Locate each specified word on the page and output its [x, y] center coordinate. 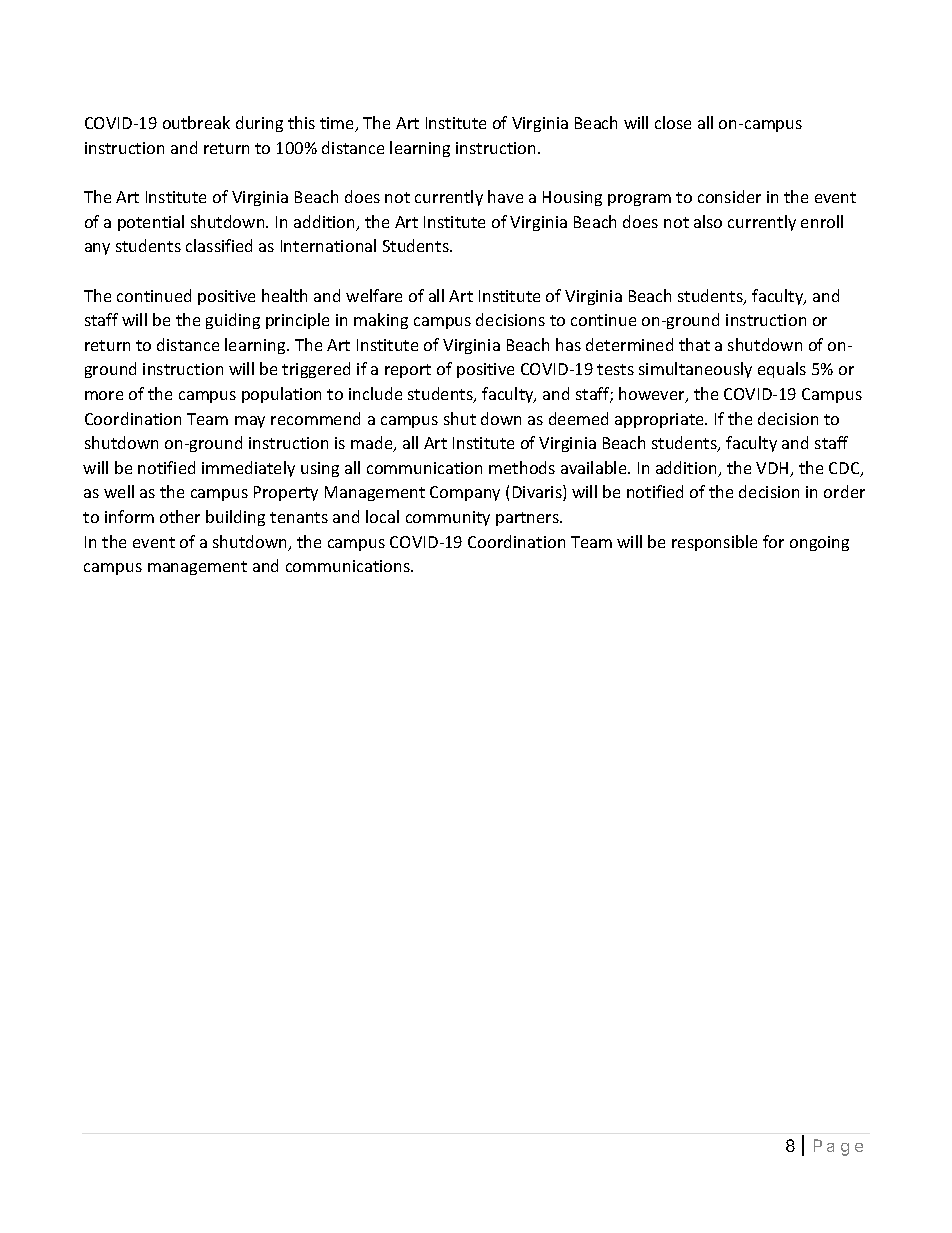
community [448, 518]
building [235, 518]
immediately [248, 469]
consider [729, 196]
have [505, 196]
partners [528, 519]
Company [465, 493]
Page [838, 1147]
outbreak [196, 122]
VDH [773, 469]
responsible [714, 543]
